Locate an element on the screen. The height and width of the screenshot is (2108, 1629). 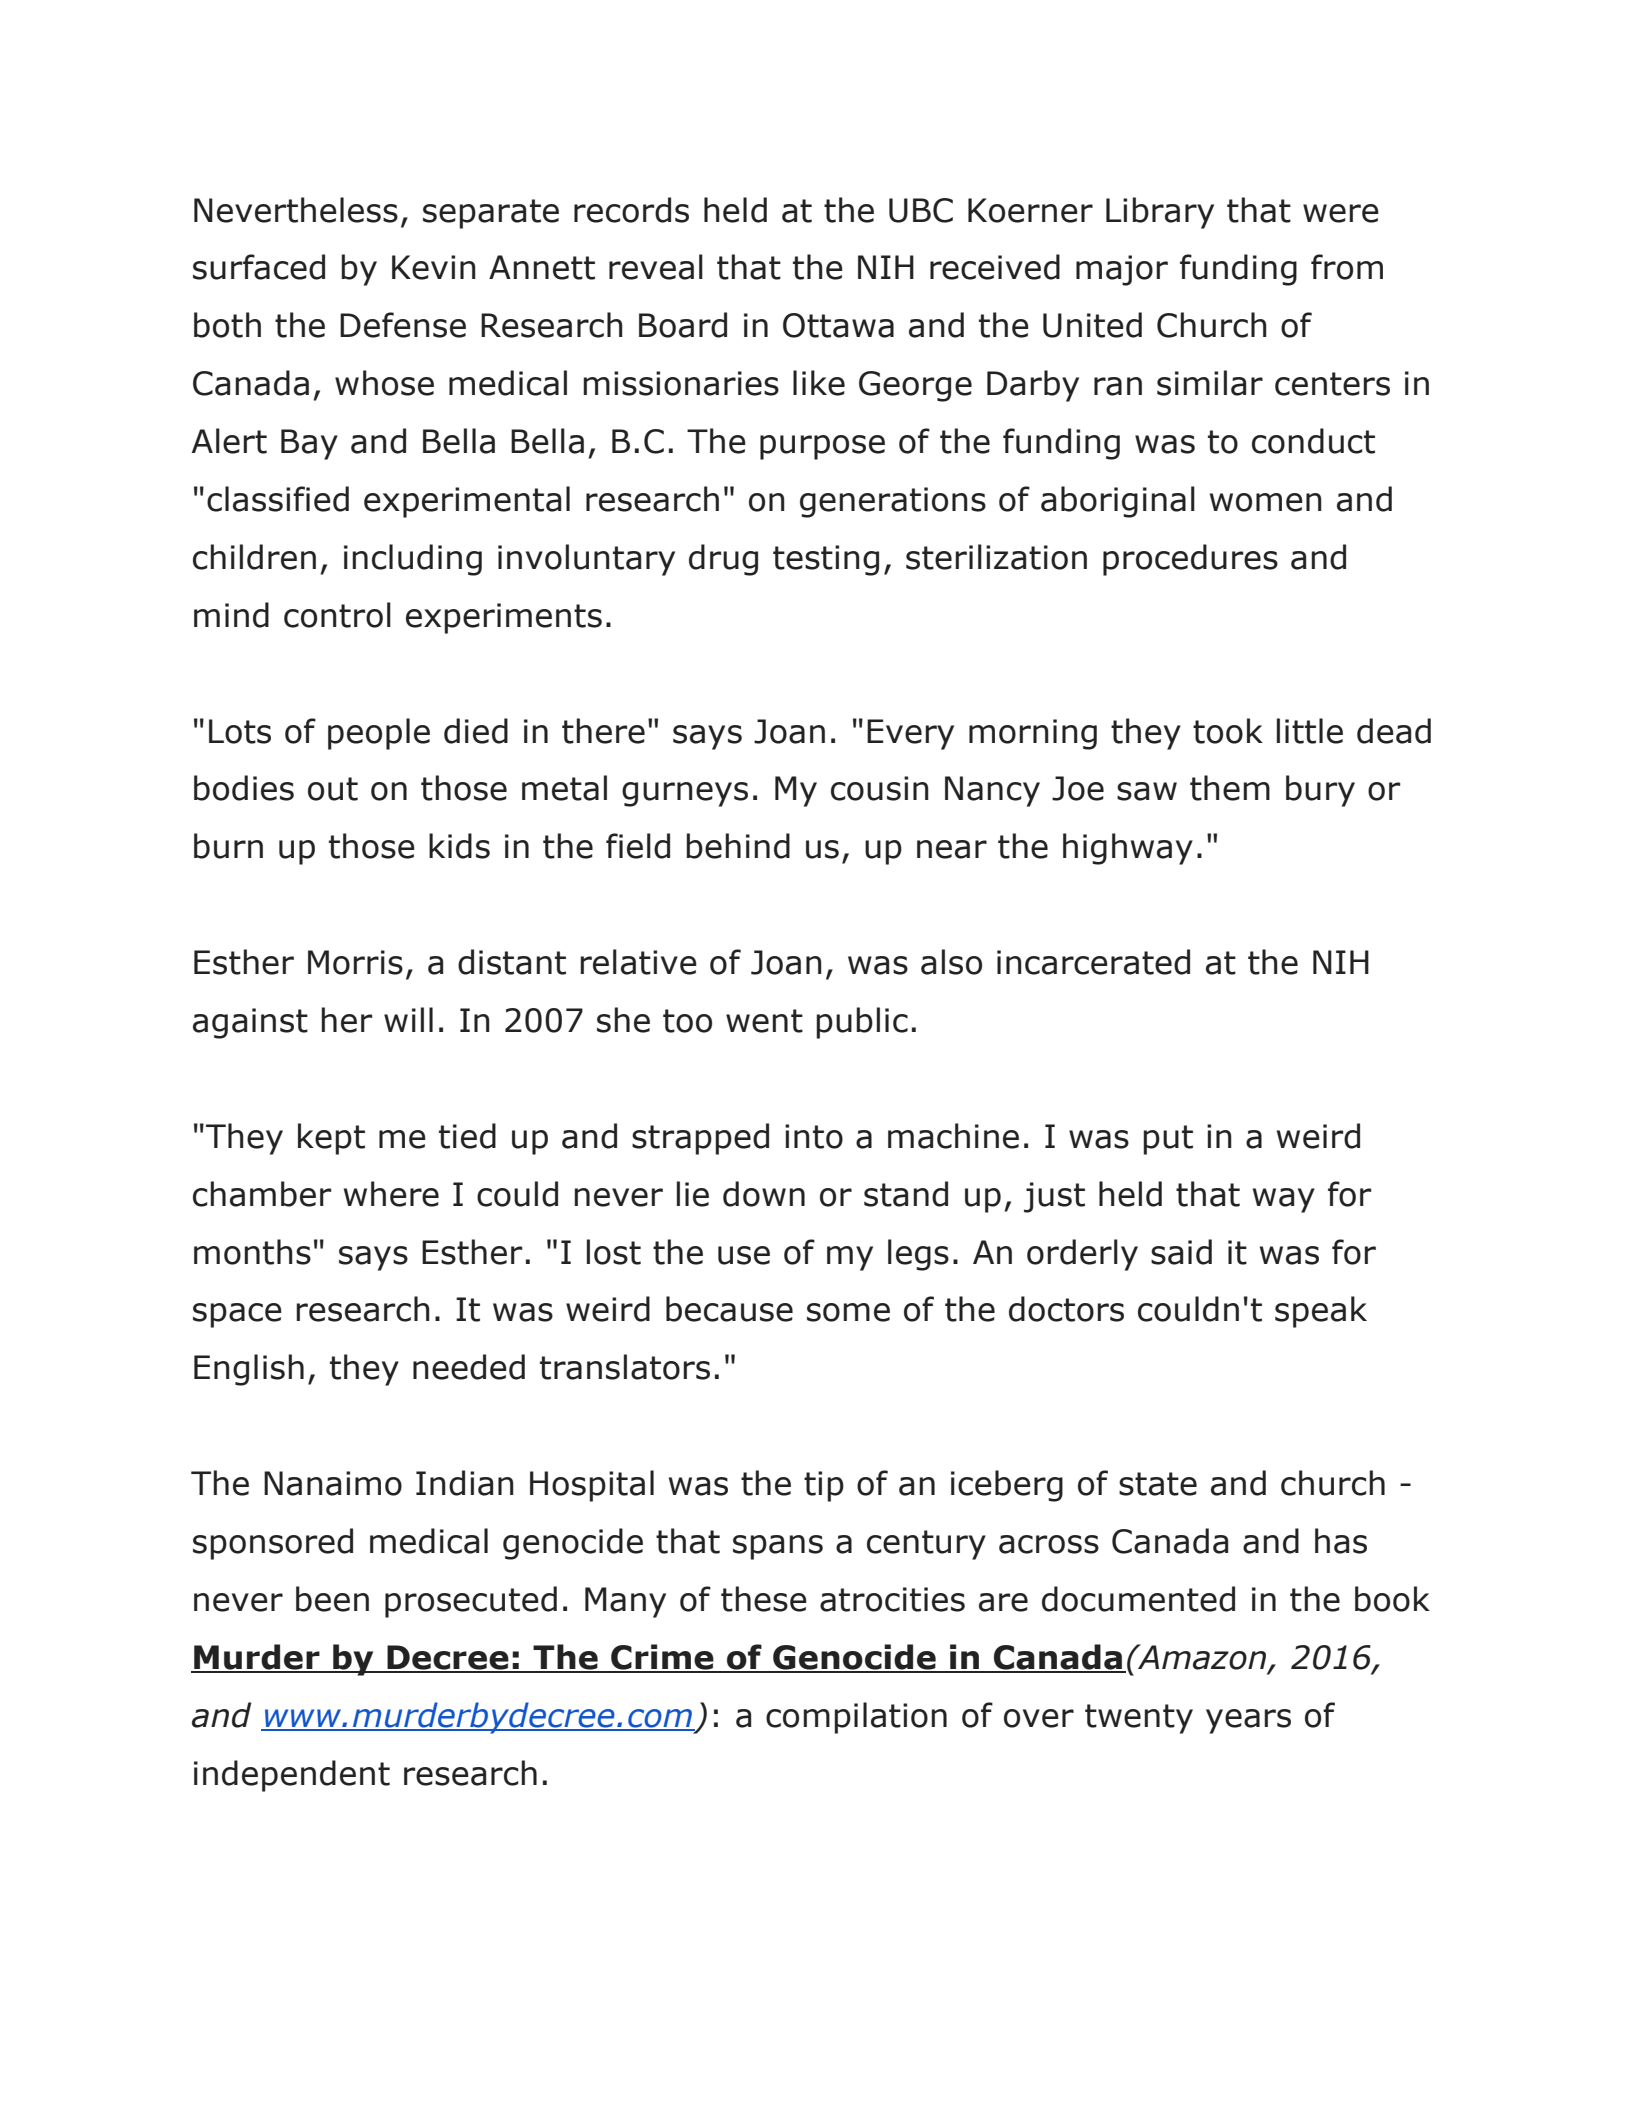
Kevin is located at coordinates (434, 267).
